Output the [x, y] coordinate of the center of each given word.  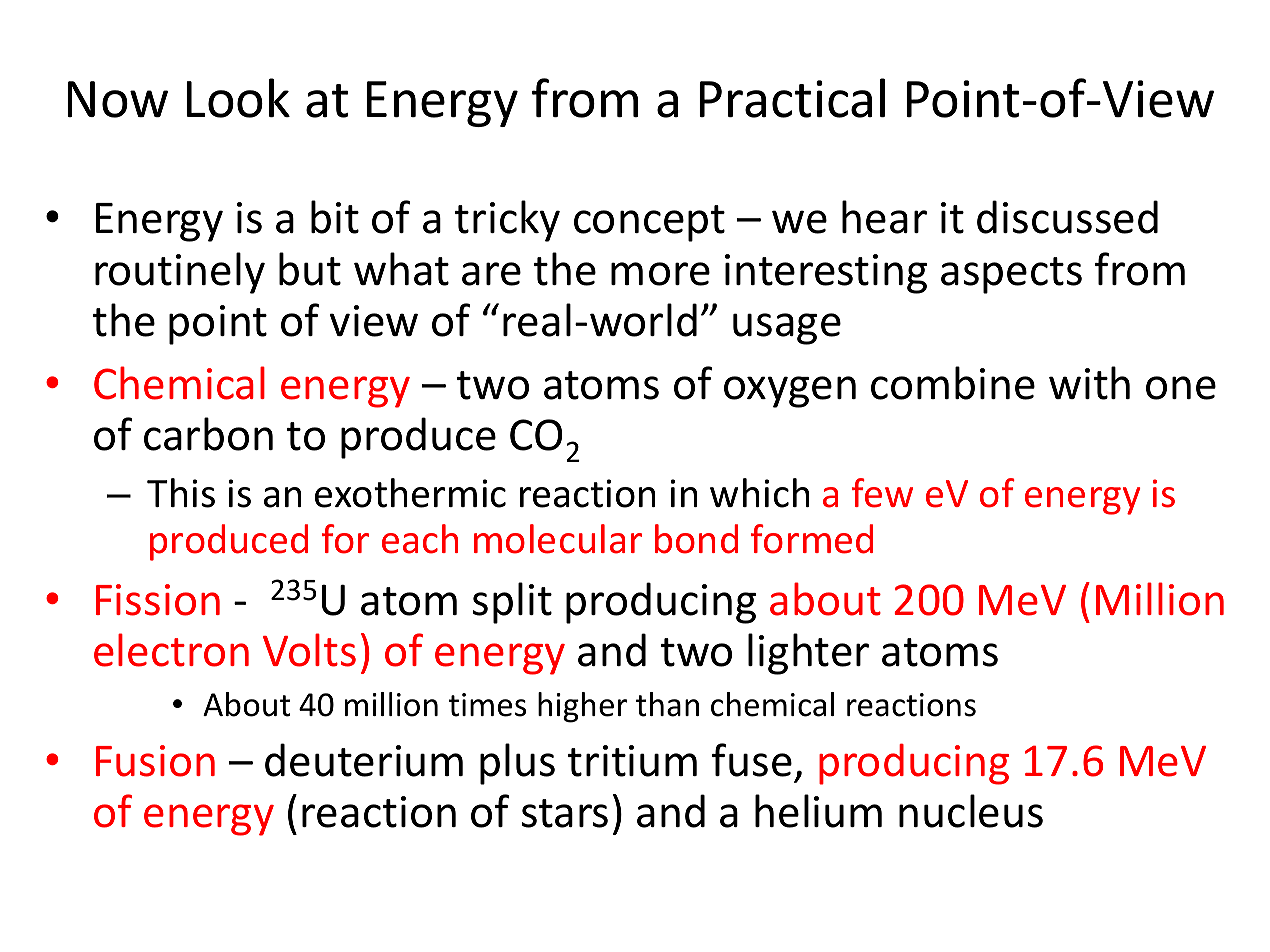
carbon [208, 434]
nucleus [971, 811]
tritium [632, 761]
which [759, 493]
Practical [792, 98]
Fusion [155, 761]
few [882, 493]
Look [238, 98]
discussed [1067, 217]
